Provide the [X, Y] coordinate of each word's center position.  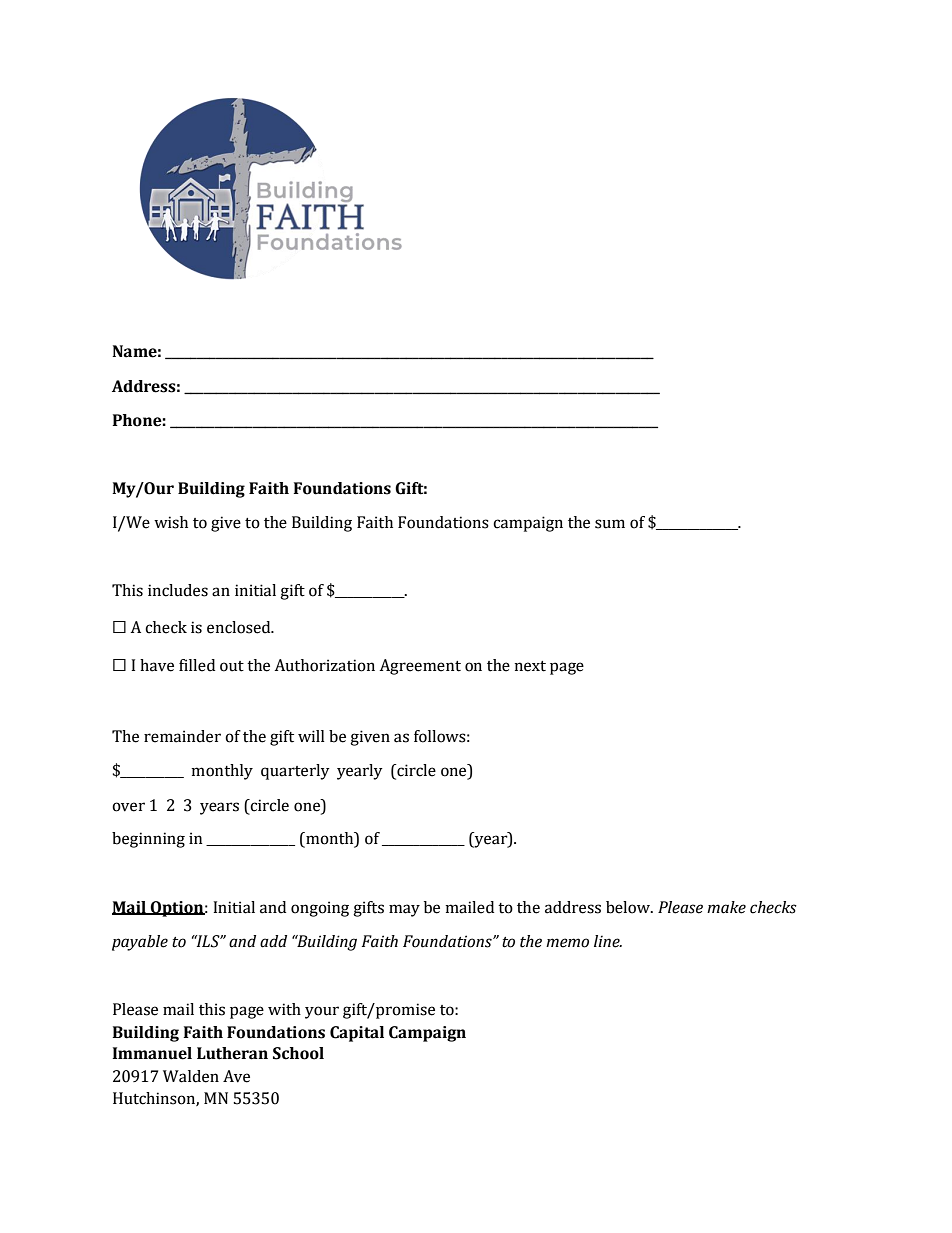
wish [171, 522]
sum [610, 524]
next [530, 666]
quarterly [295, 772]
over [128, 807]
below [629, 907]
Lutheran [232, 1053]
